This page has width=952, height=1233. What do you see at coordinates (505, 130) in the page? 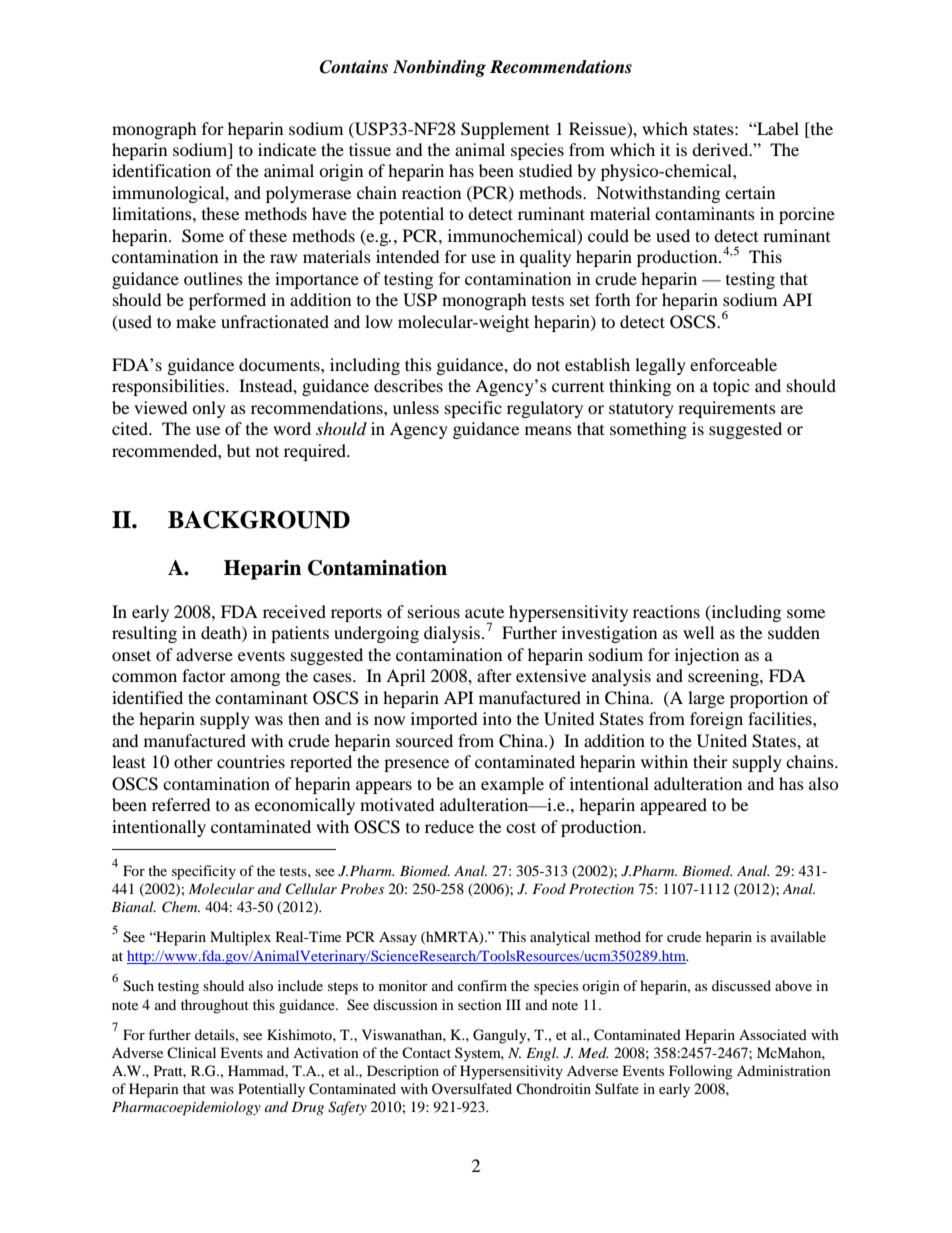
I see `Supplement` at bounding box center [505, 130].
